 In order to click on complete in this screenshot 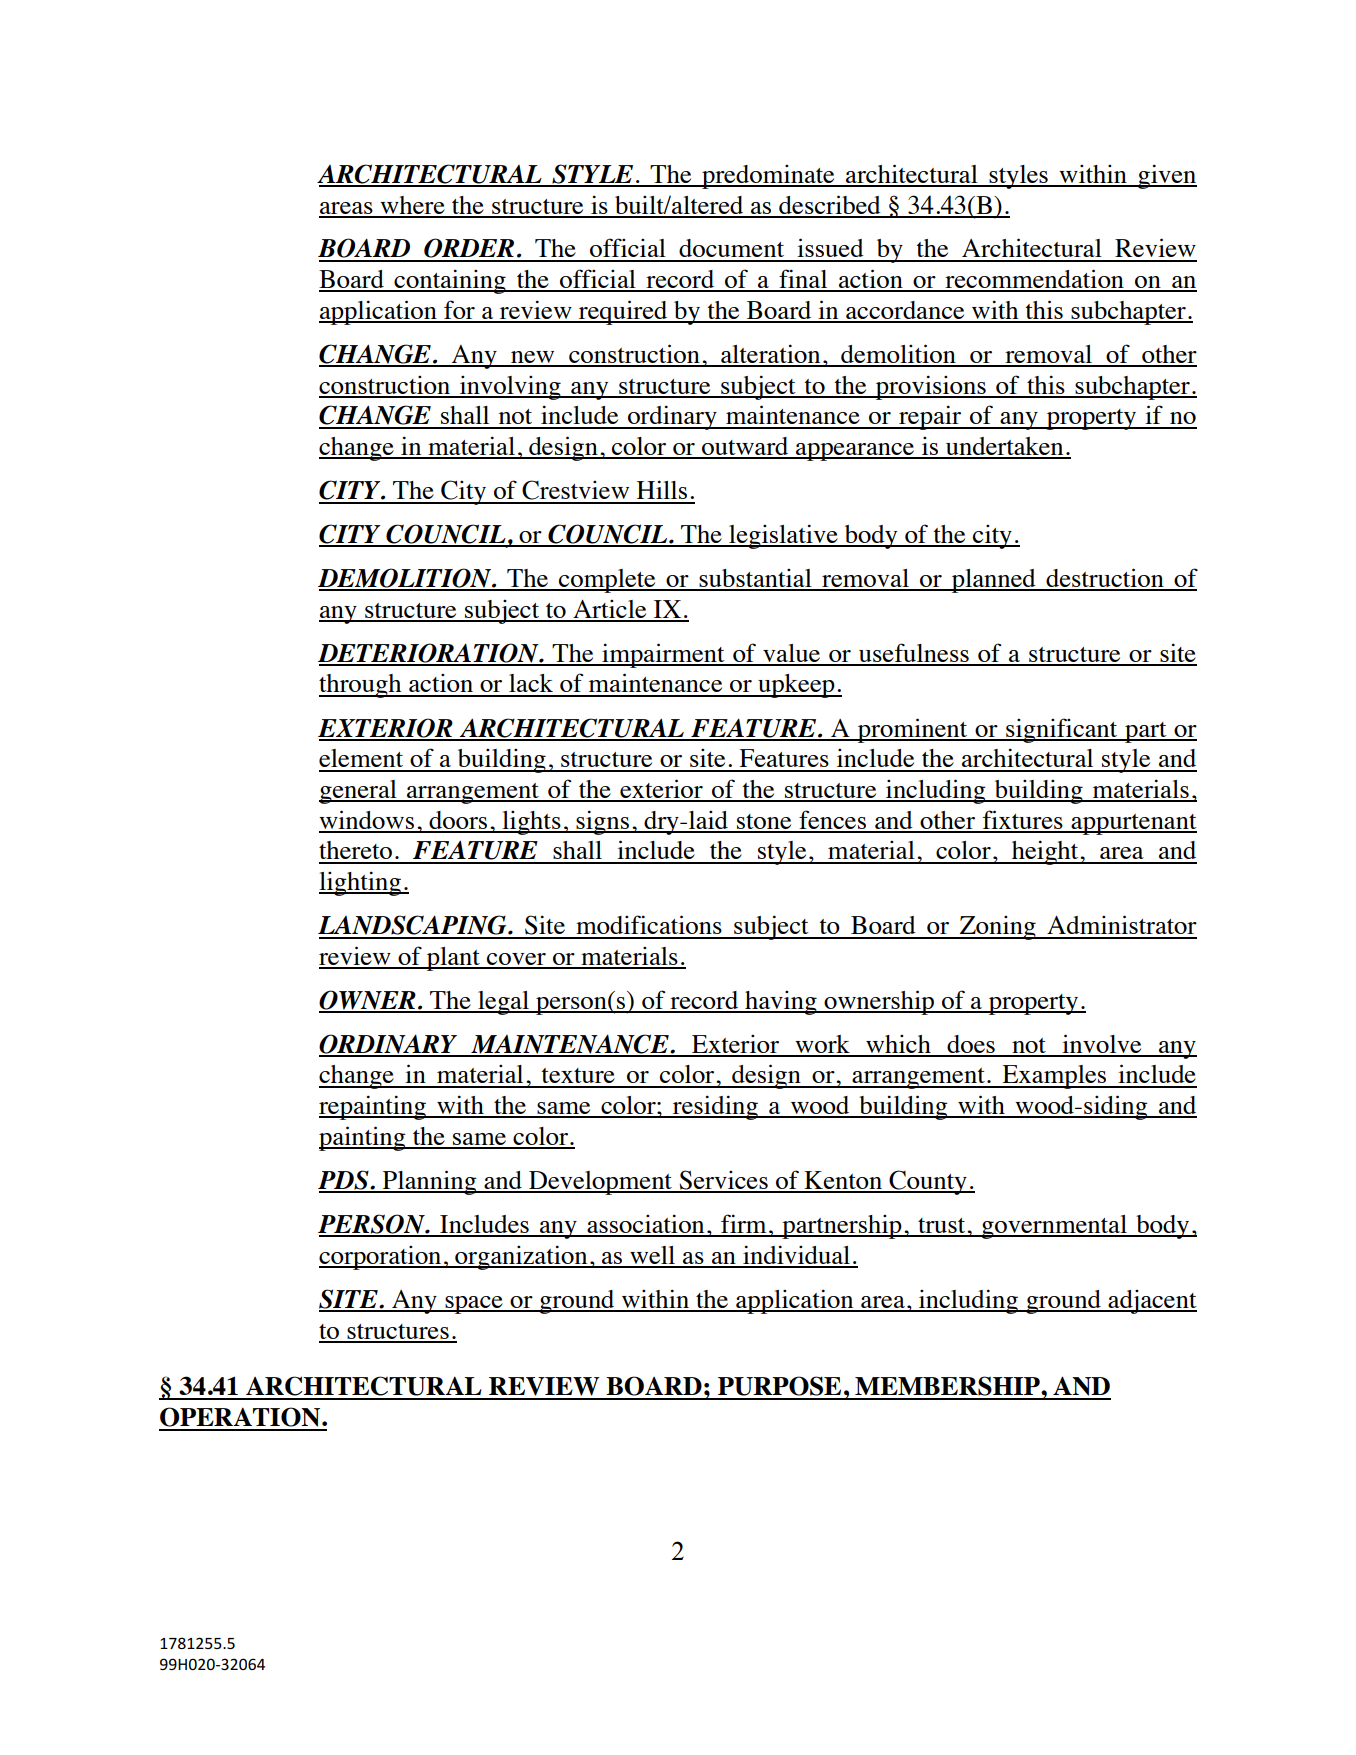, I will do `click(607, 581)`.
